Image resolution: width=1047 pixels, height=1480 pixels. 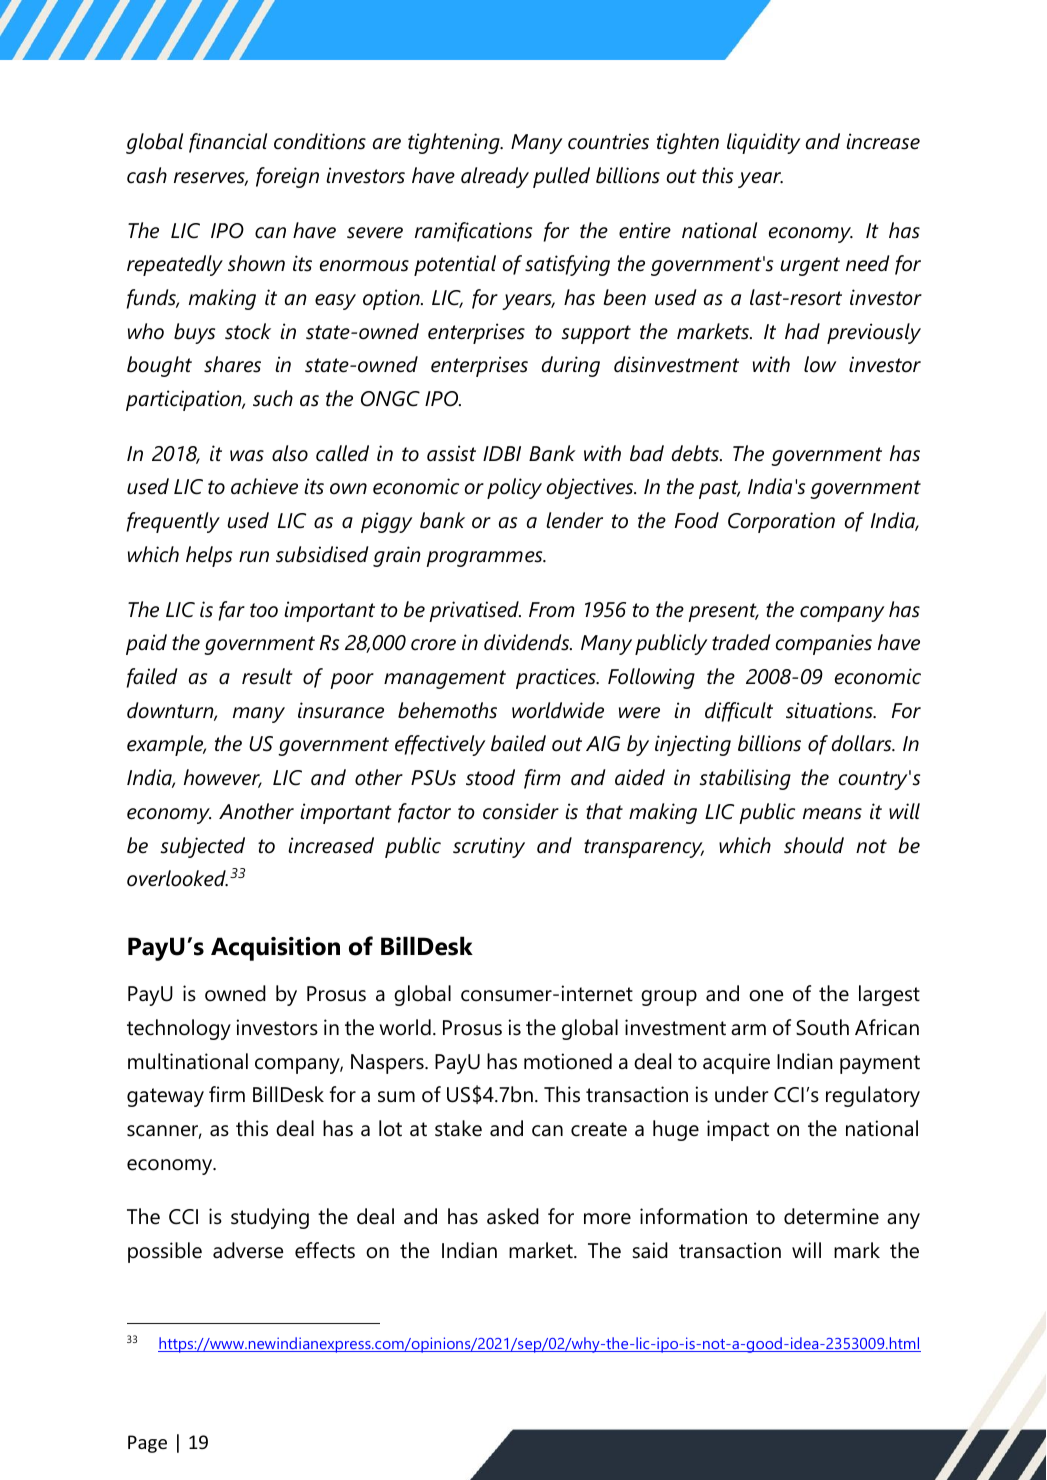 What do you see at coordinates (264, 486) in the document?
I see `achieve` at bounding box center [264, 486].
